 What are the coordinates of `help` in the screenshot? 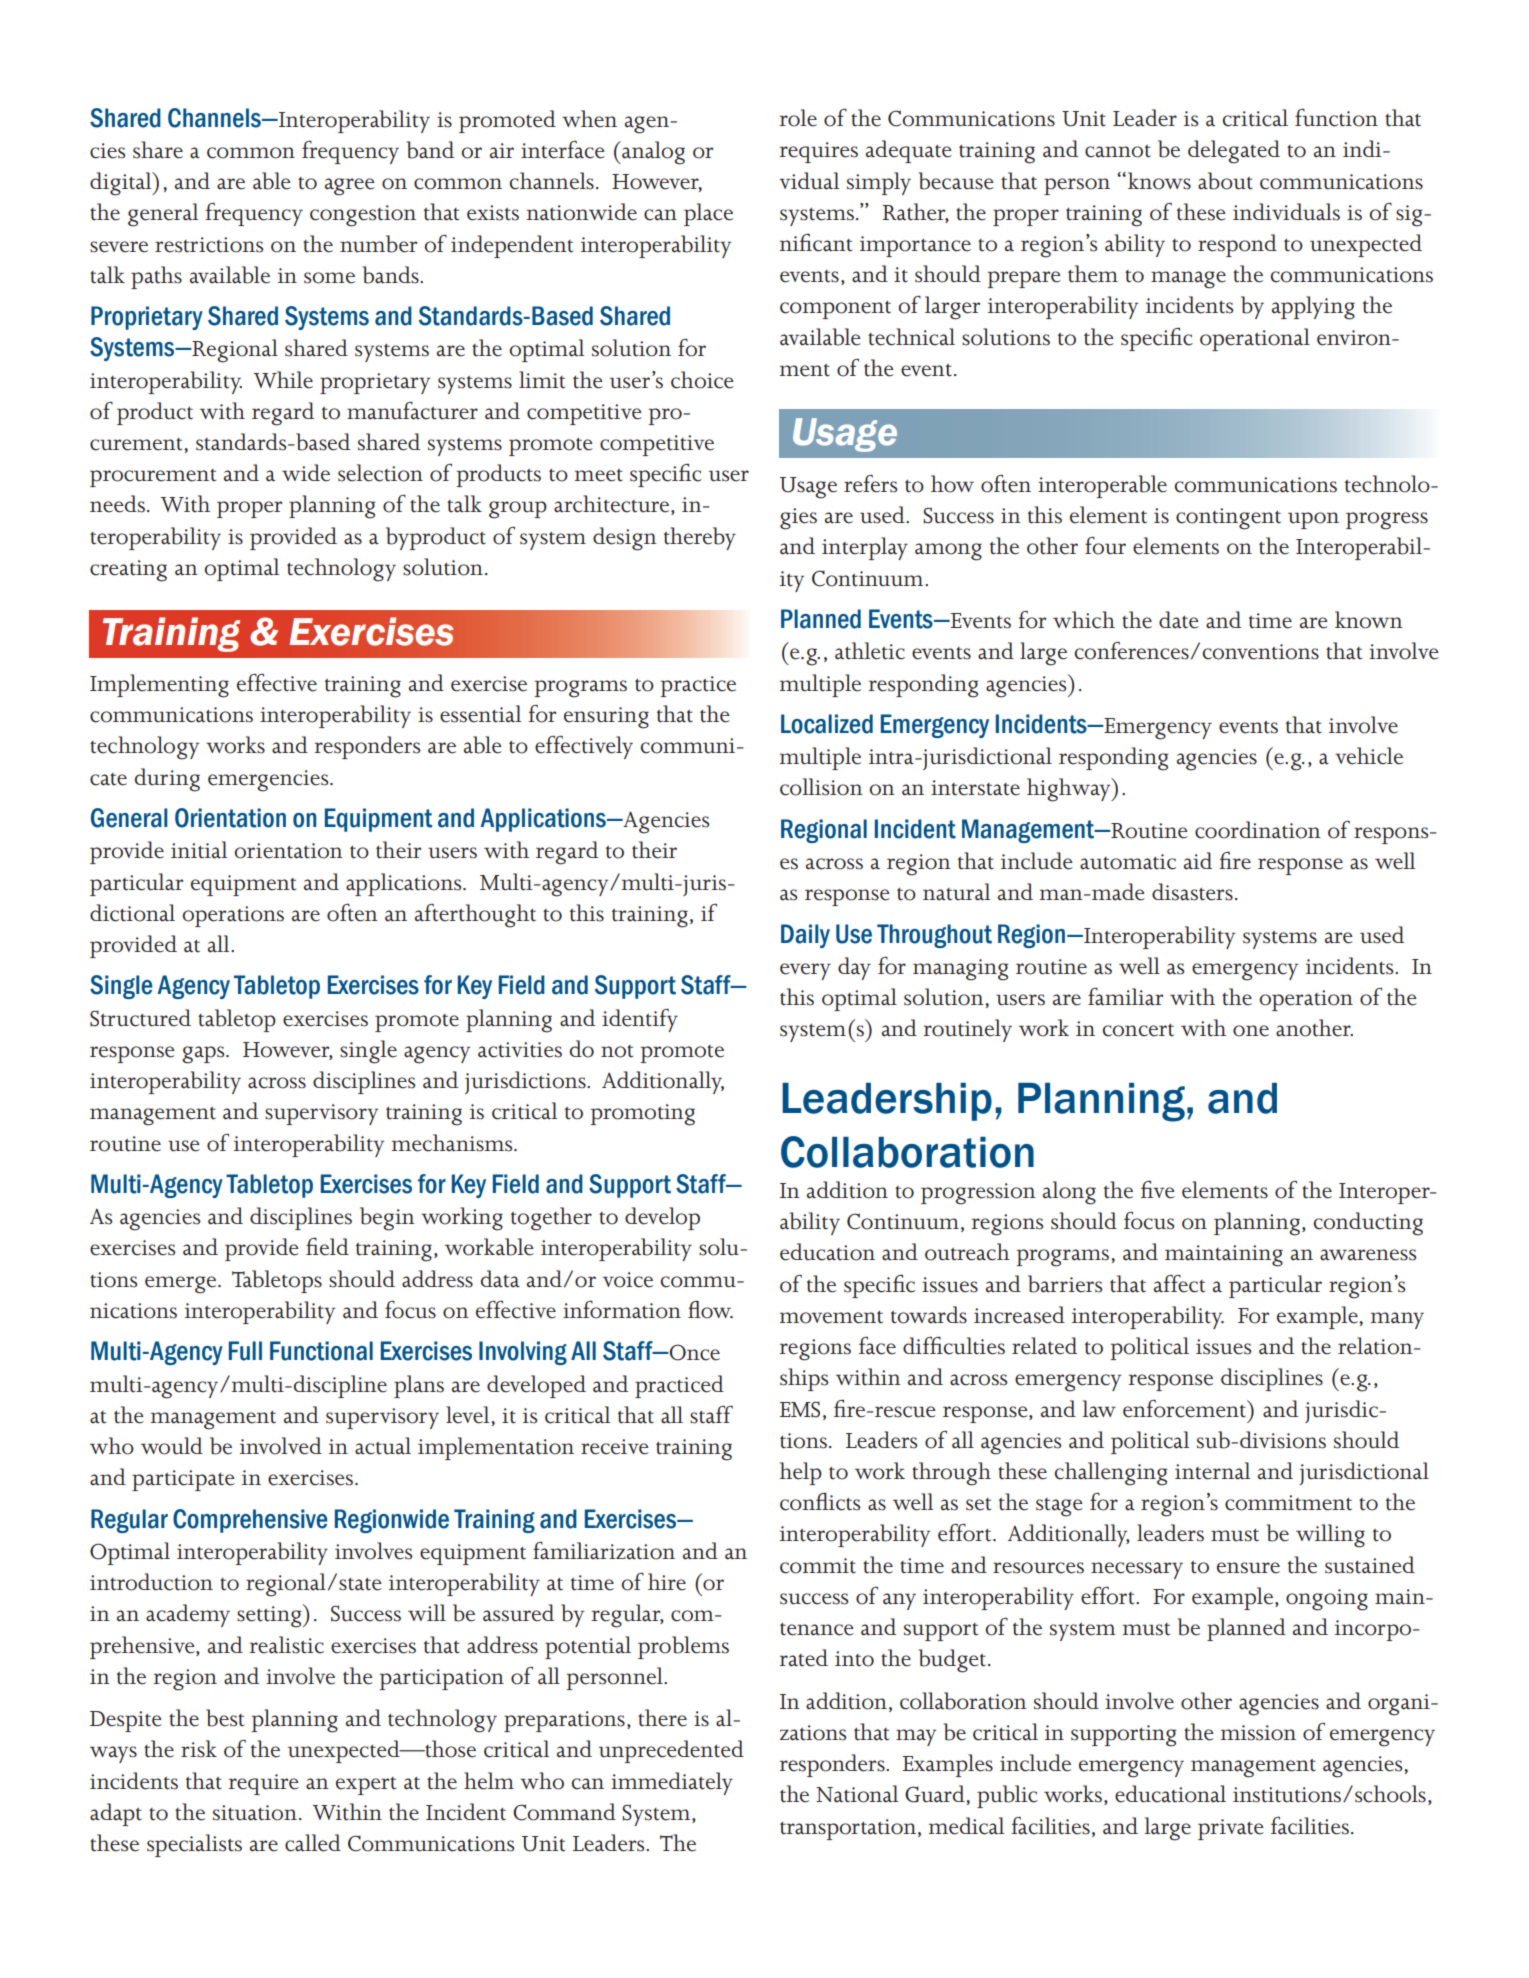 It's located at (800, 1473).
